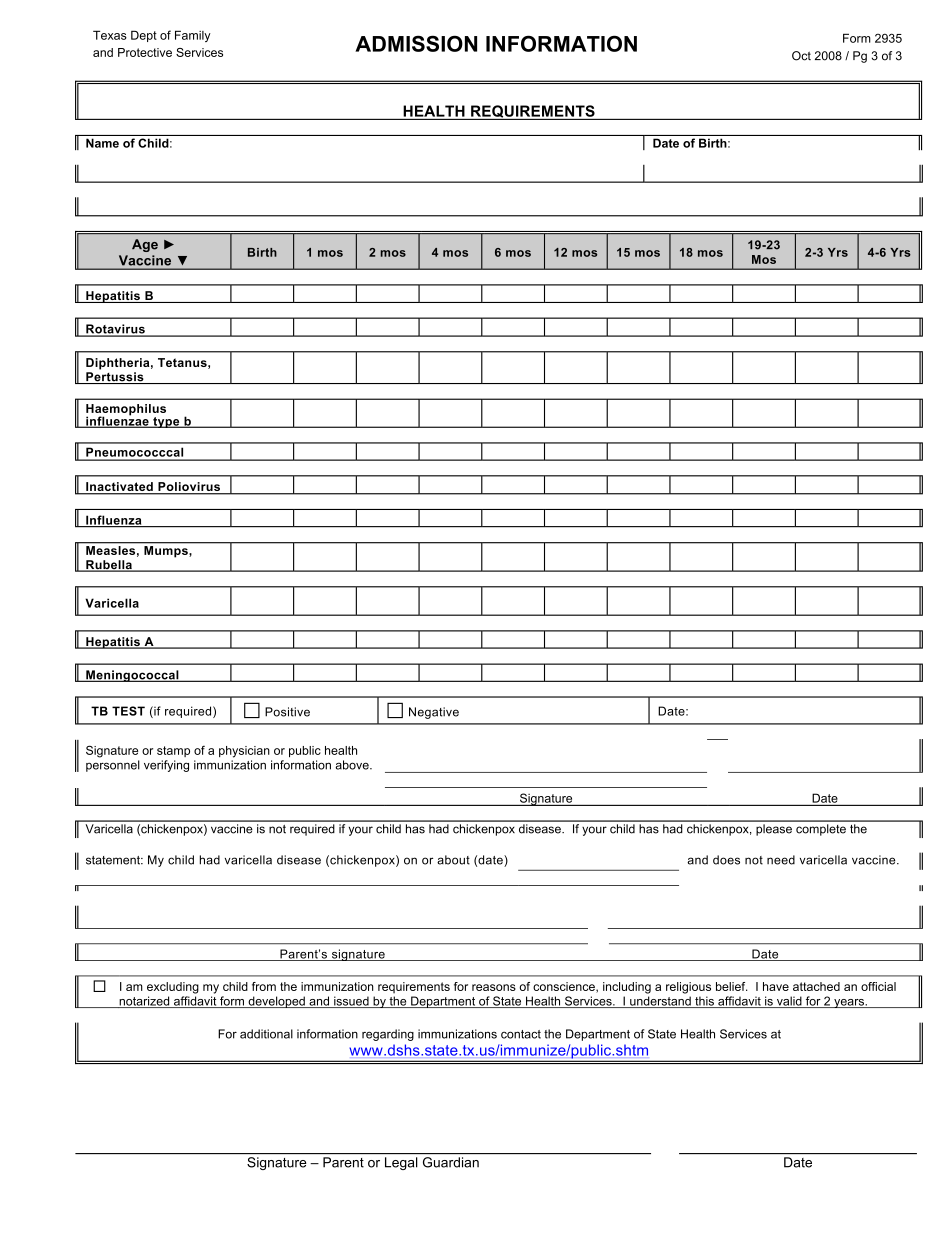 This document has height=1233, width=952. I want to click on valid, so click(789, 1002).
